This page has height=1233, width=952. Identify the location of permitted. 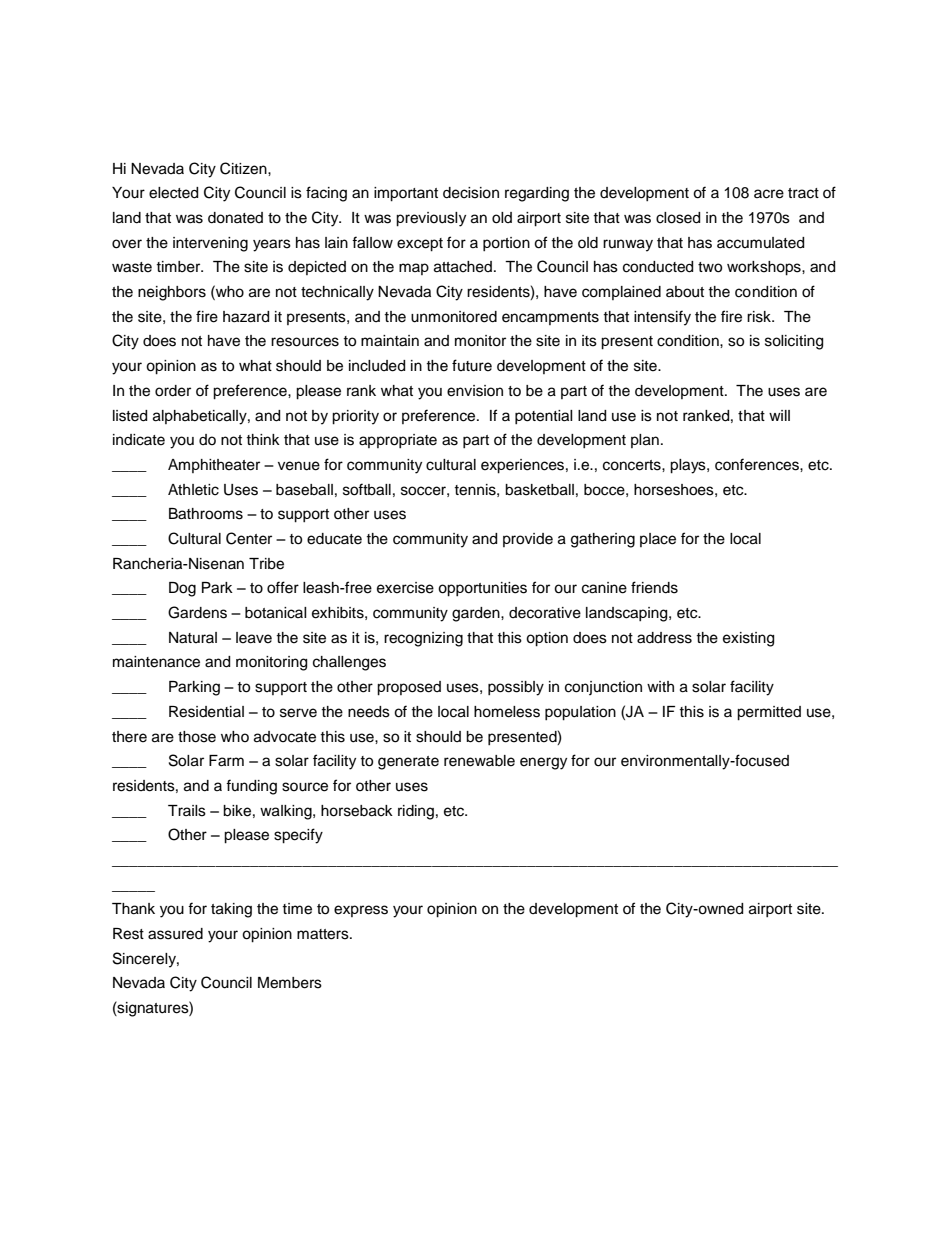
(769, 713).
